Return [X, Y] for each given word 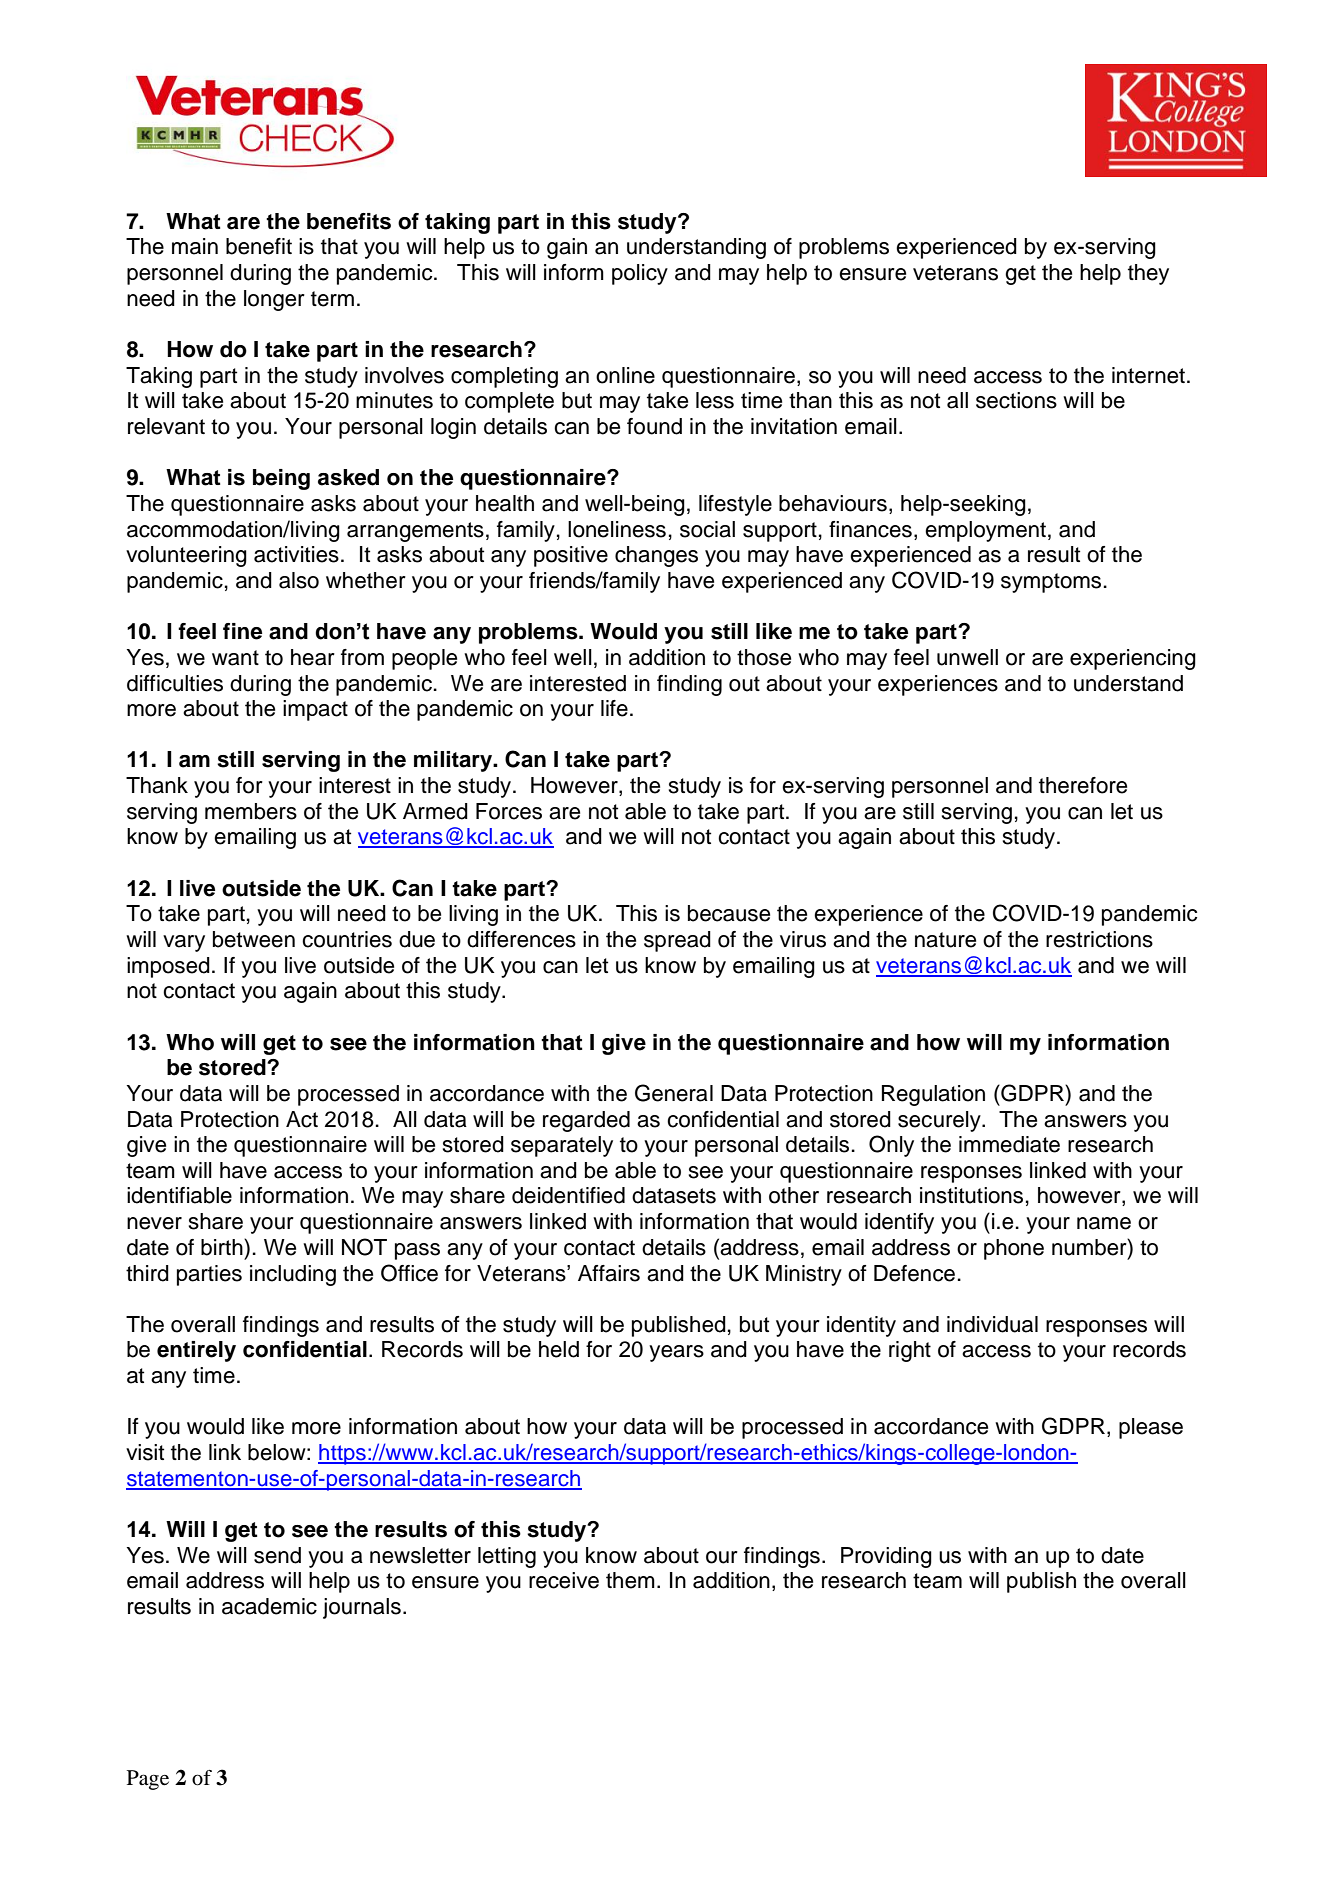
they [1148, 274]
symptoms [1051, 583]
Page [148, 1780]
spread [677, 941]
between [254, 939]
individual [992, 1324]
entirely [196, 1351]
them [630, 1580]
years [676, 1353]
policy [640, 274]
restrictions [1099, 939]
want [235, 658]
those [764, 657]
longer [274, 300]
